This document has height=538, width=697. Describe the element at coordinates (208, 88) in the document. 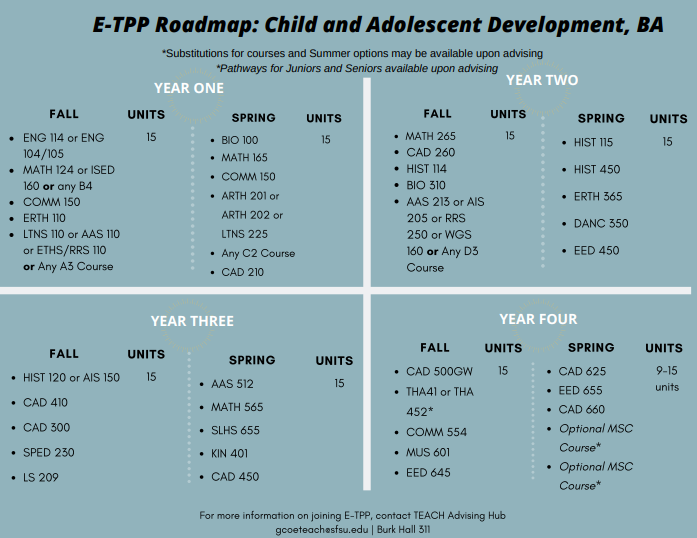

I see `ONE` at that location.
